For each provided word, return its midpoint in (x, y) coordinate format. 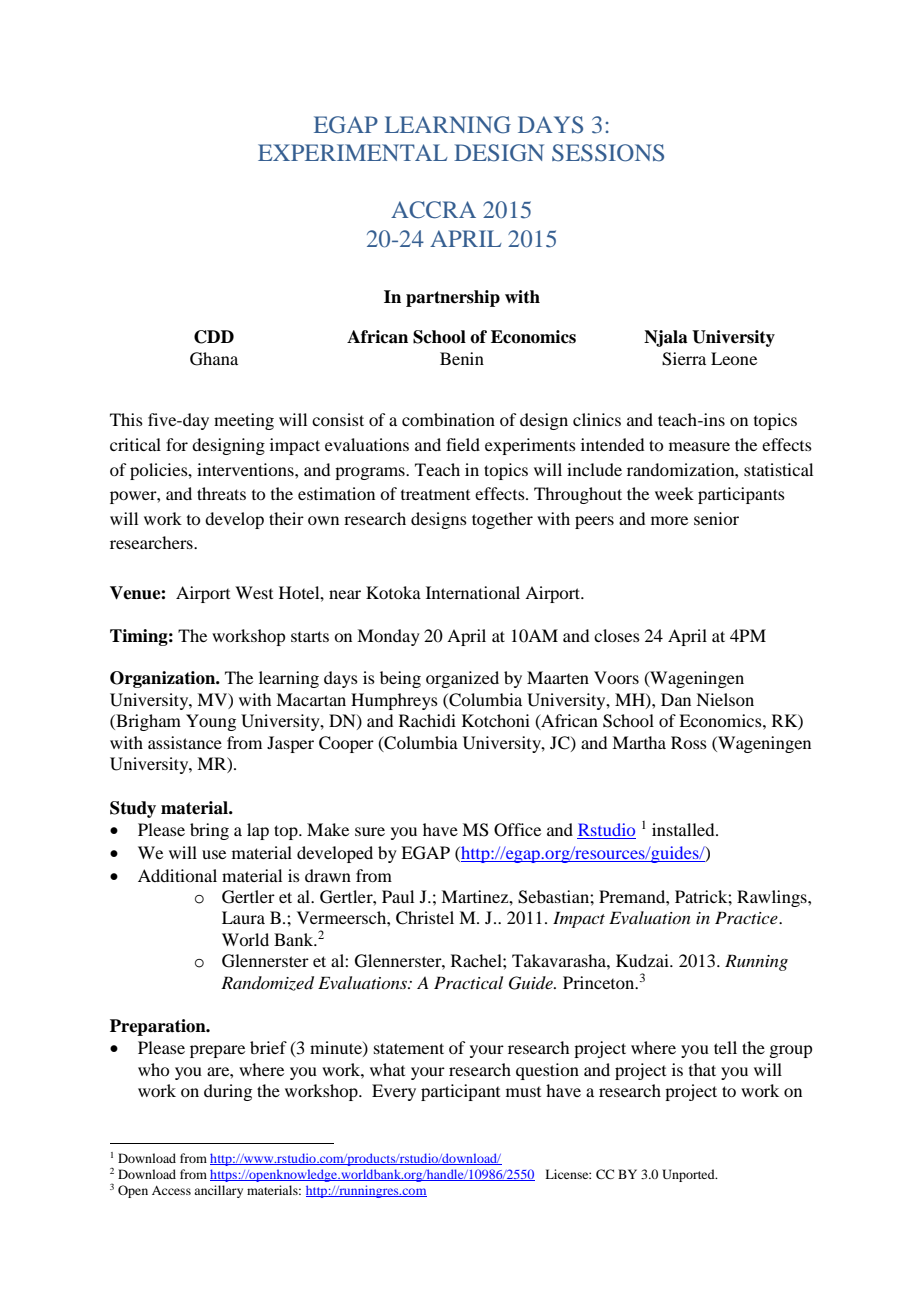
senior (716, 518)
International (473, 592)
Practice (747, 917)
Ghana (214, 359)
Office (517, 830)
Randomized (267, 983)
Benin (462, 358)
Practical (468, 982)
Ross (689, 742)
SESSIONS (608, 153)
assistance (185, 742)
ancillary (218, 1191)
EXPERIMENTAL (353, 152)
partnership (453, 298)
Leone (734, 358)
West (254, 592)
